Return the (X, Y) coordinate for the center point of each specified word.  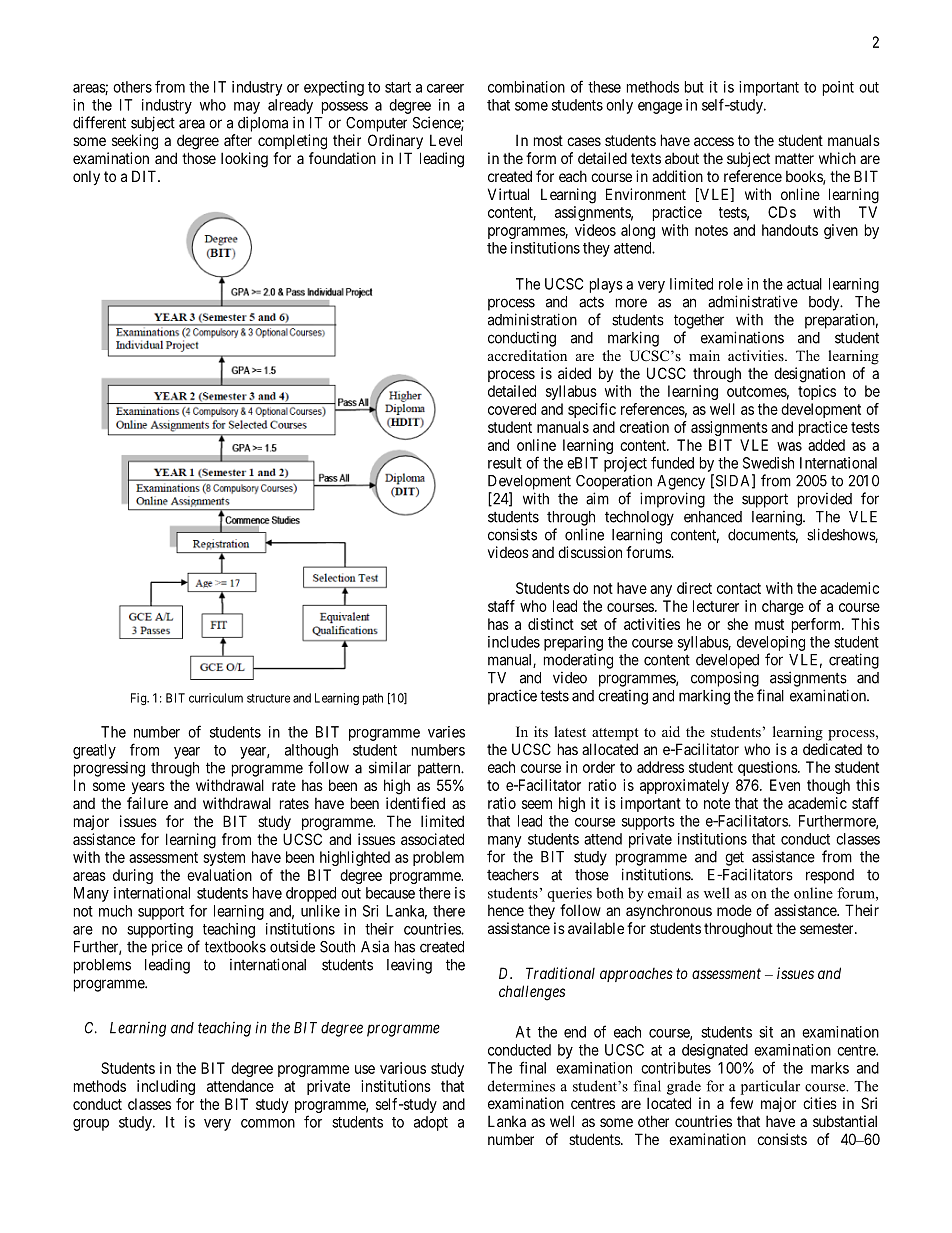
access (714, 141)
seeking (135, 142)
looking (244, 160)
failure (147, 803)
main (704, 355)
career (445, 88)
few (741, 1103)
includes (514, 642)
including (166, 1087)
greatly (94, 751)
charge (783, 607)
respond (830, 876)
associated (432, 839)
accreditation (527, 355)
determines (521, 1086)
